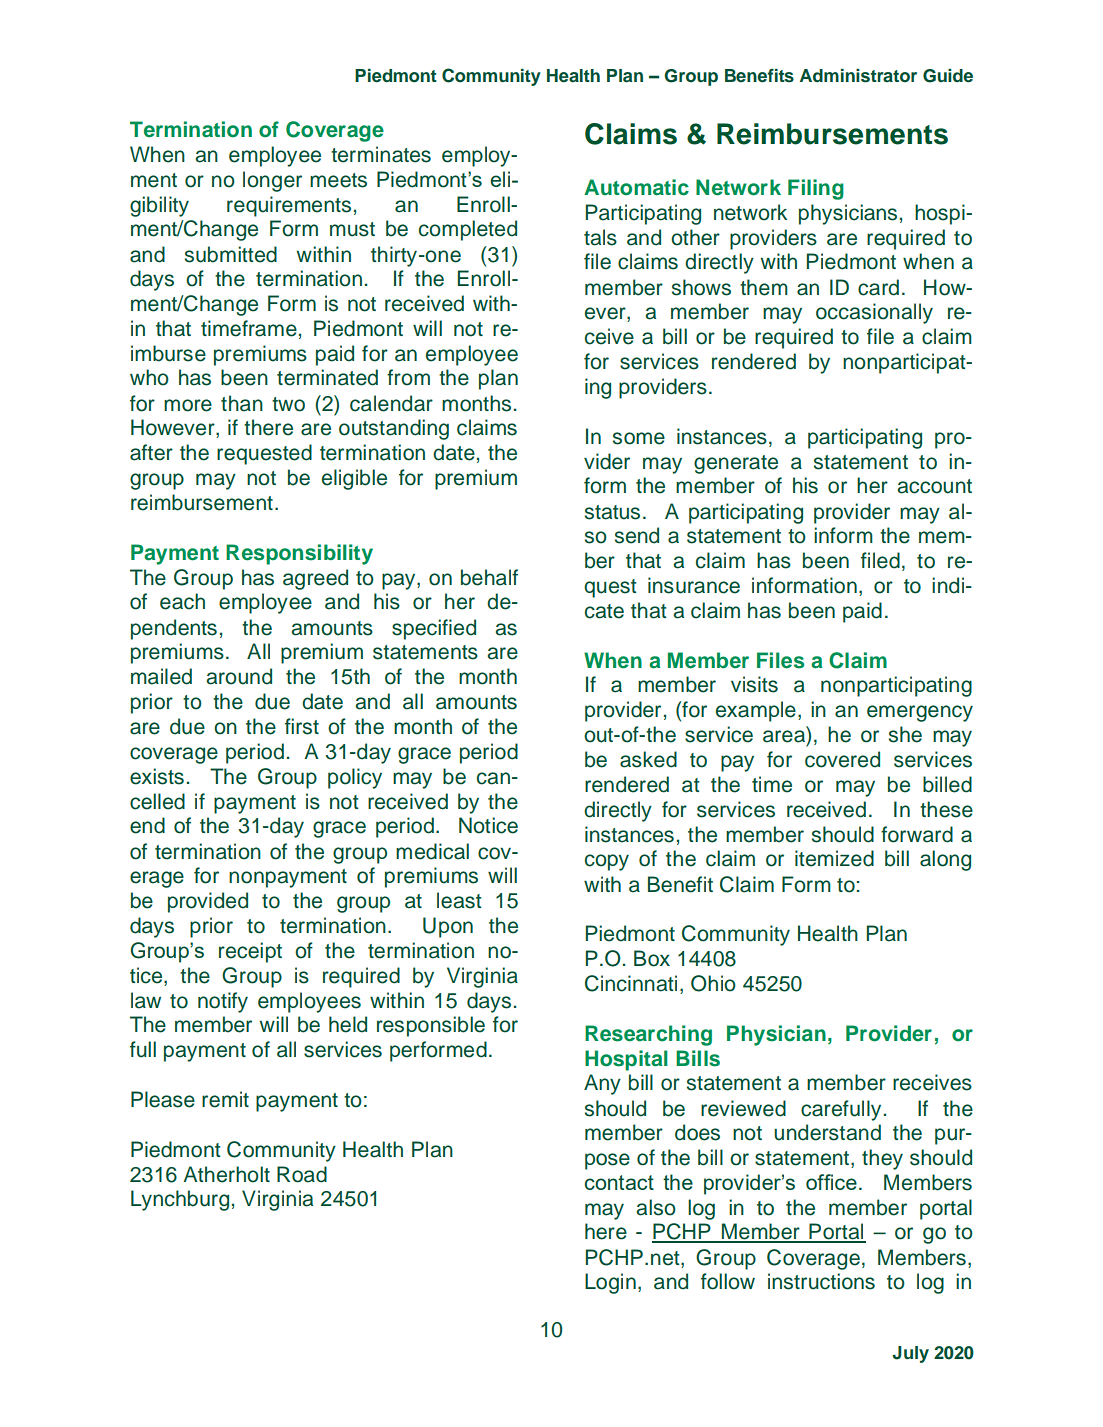  Describe the element at coordinates (302, 1174) in the page. I see `Road` at that location.
